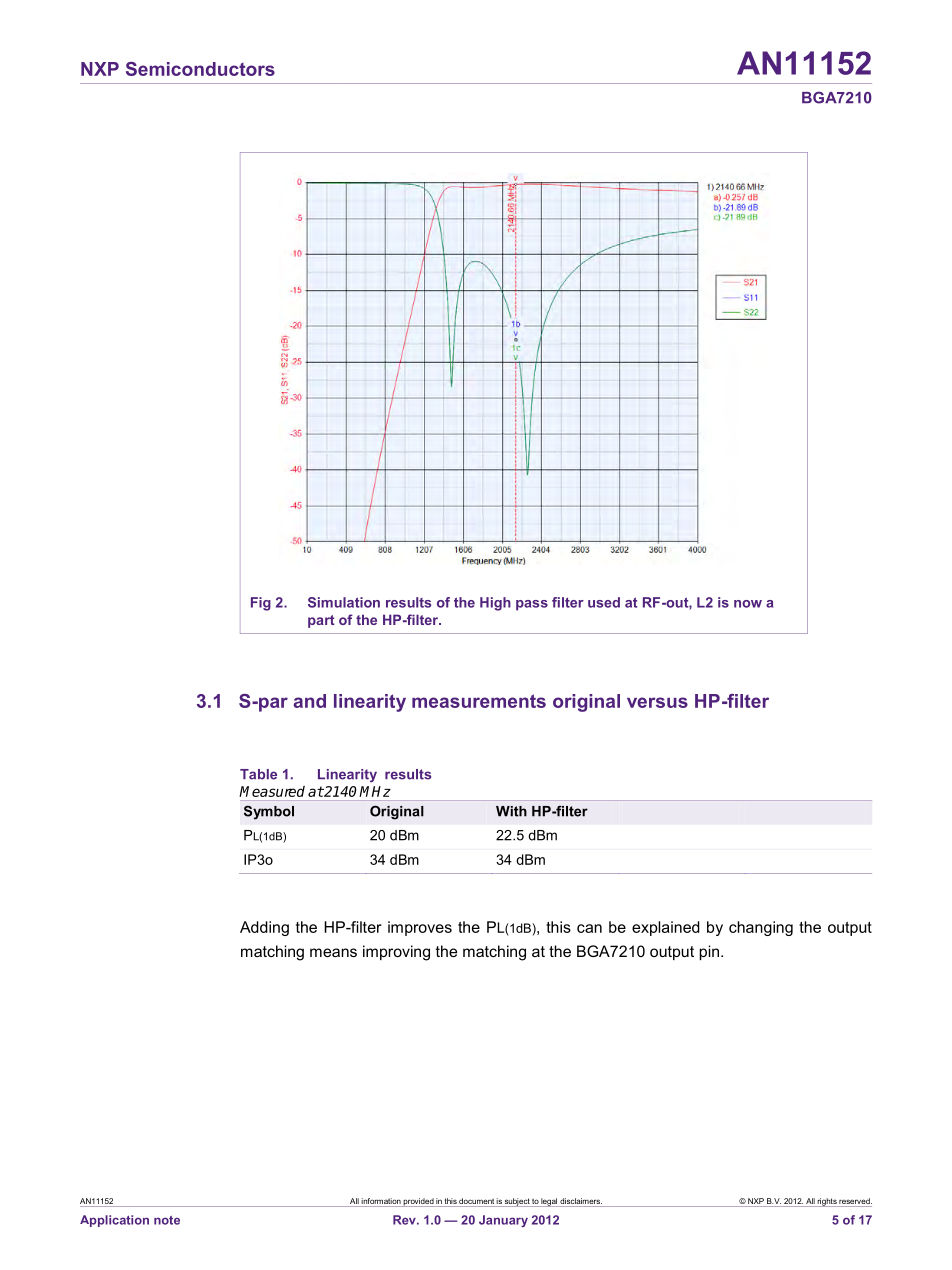 The image size is (952, 1270). What do you see at coordinates (532, 605) in the image?
I see `pass` at bounding box center [532, 605].
